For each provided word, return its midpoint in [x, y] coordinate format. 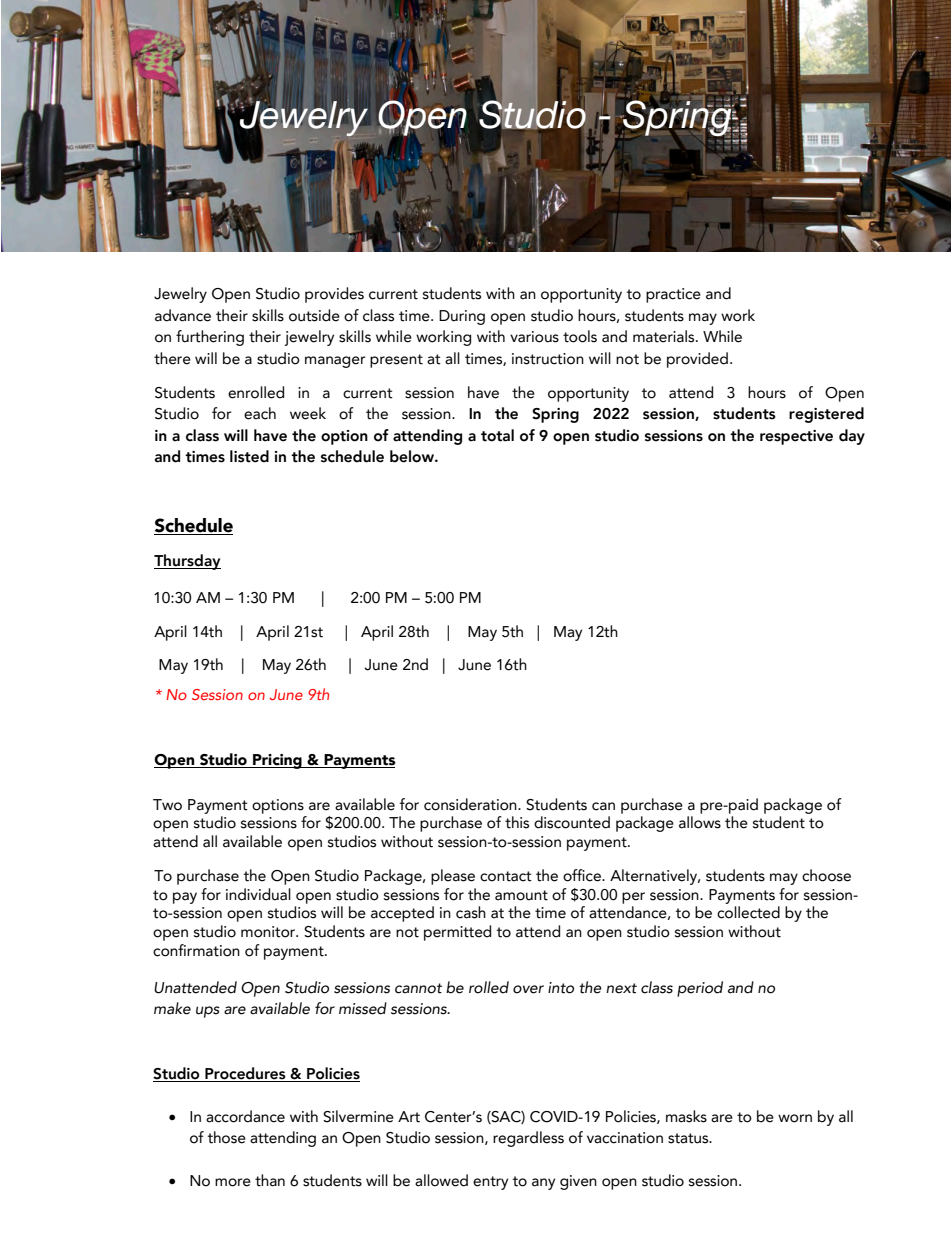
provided [697, 360]
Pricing [277, 761]
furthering [210, 338]
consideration [471, 804]
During [462, 317]
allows [700, 822]
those [227, 1137]
